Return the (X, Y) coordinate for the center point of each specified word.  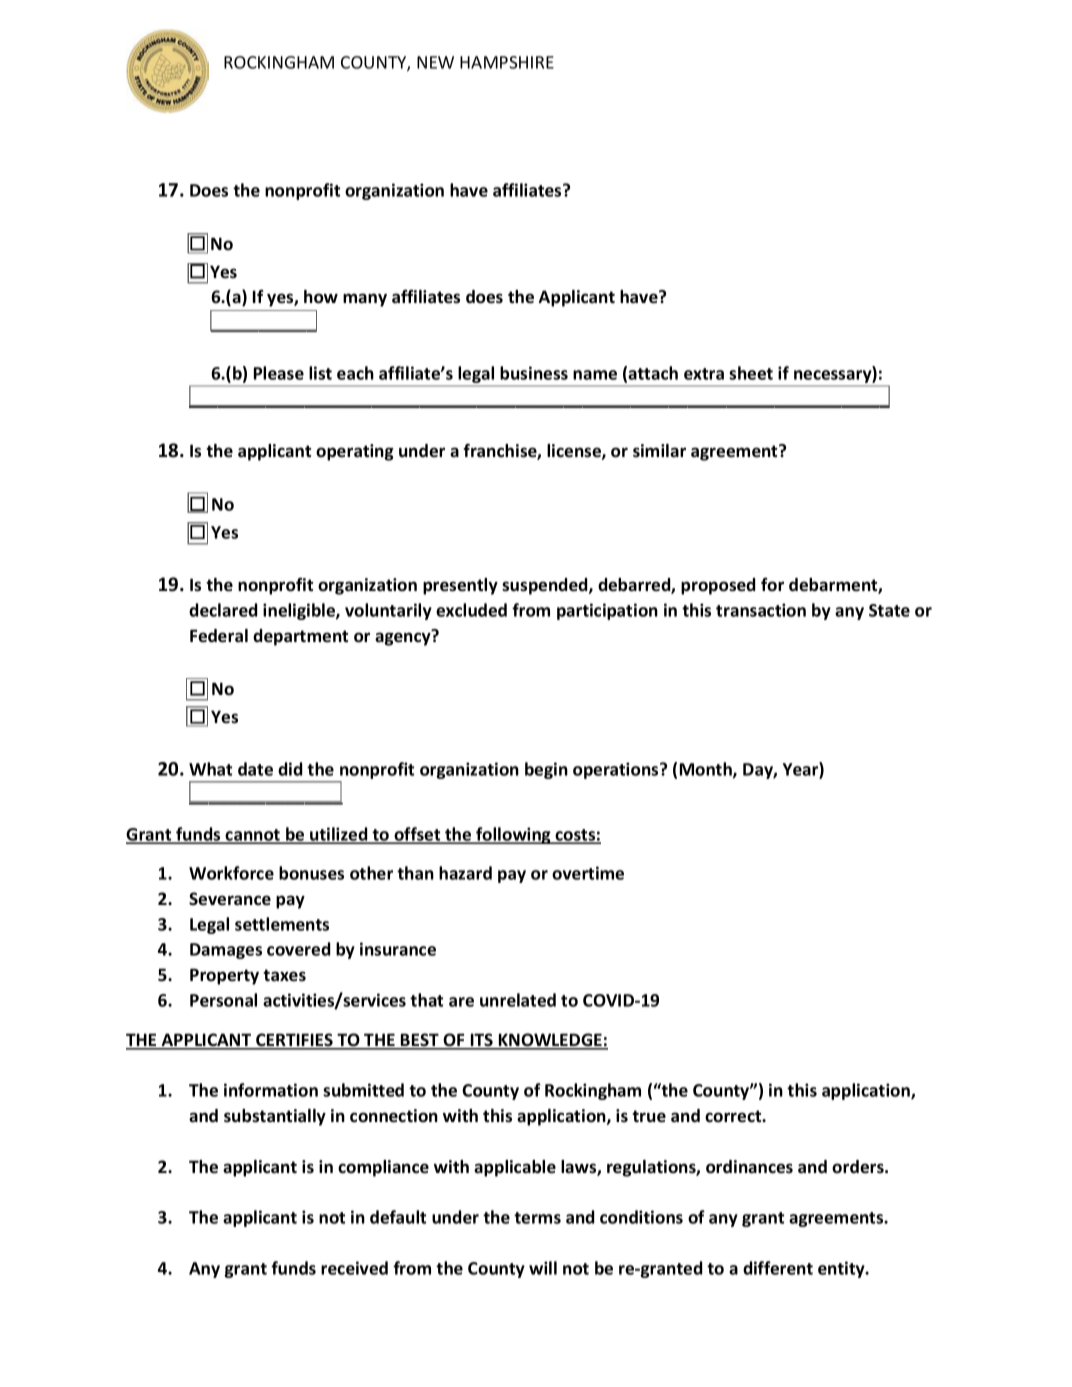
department (300, 637)
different (778, 1268)
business (534, 373)
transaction (761, 610)
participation (607, 611)
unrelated (518, 1000)
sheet (751, 373)
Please (279, 373)
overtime (588, 873)
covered (298, 949)
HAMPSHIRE (507, 62)
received (354, 1268)
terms (537, 1218)
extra (704, 374)
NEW (435, 62)
